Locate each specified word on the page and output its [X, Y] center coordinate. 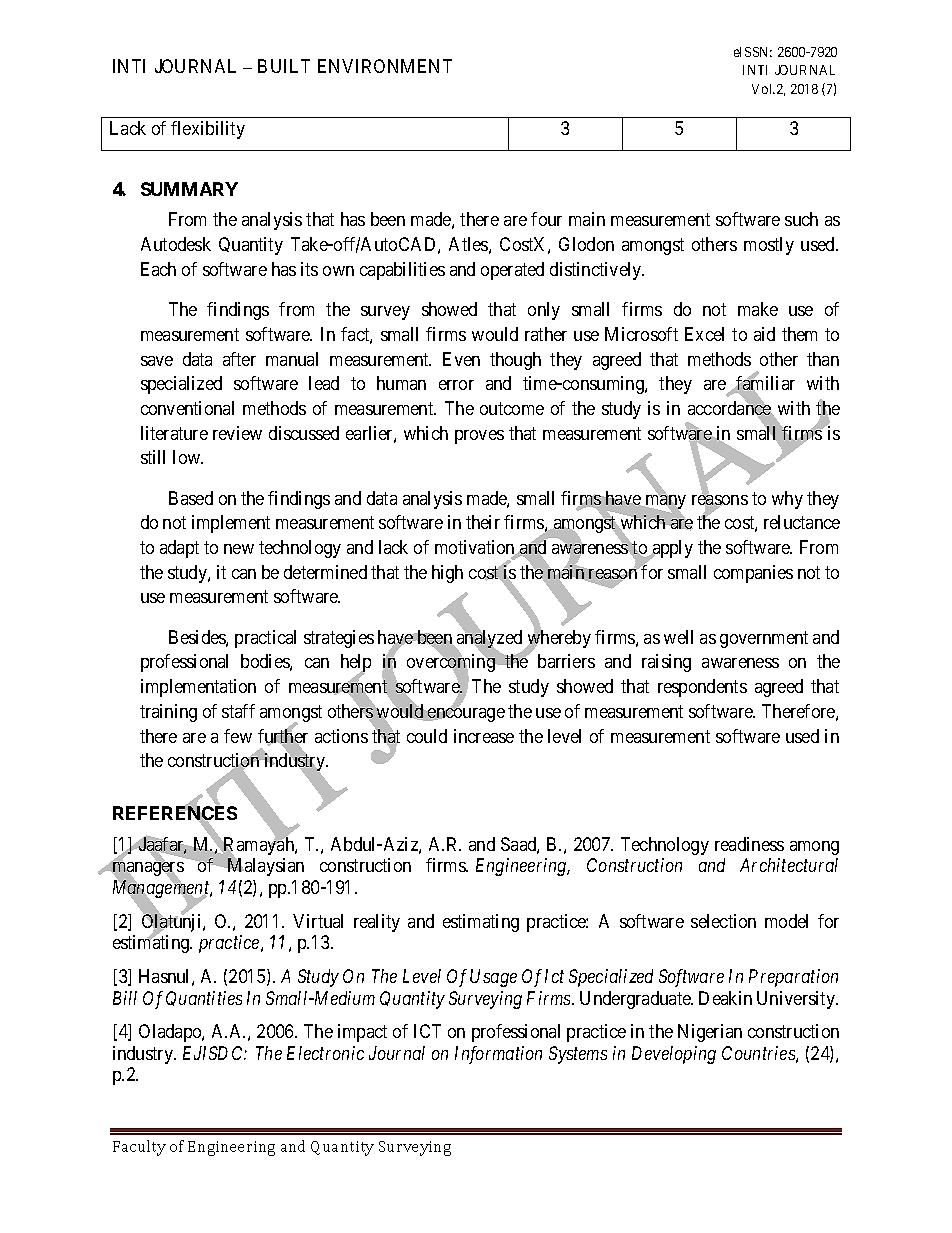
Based [191, 498]
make [758, 309]
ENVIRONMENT [385, 66]
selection [723, 921]
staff [238, 711]
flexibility [208, 130]
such [801, 219]
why [787, 500]
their [483, 522]
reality [377, 923]
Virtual [318, 921]
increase [484, 736]
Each [158, 269]
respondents [702, 688]
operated [512, 271]
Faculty [139, 1148]
